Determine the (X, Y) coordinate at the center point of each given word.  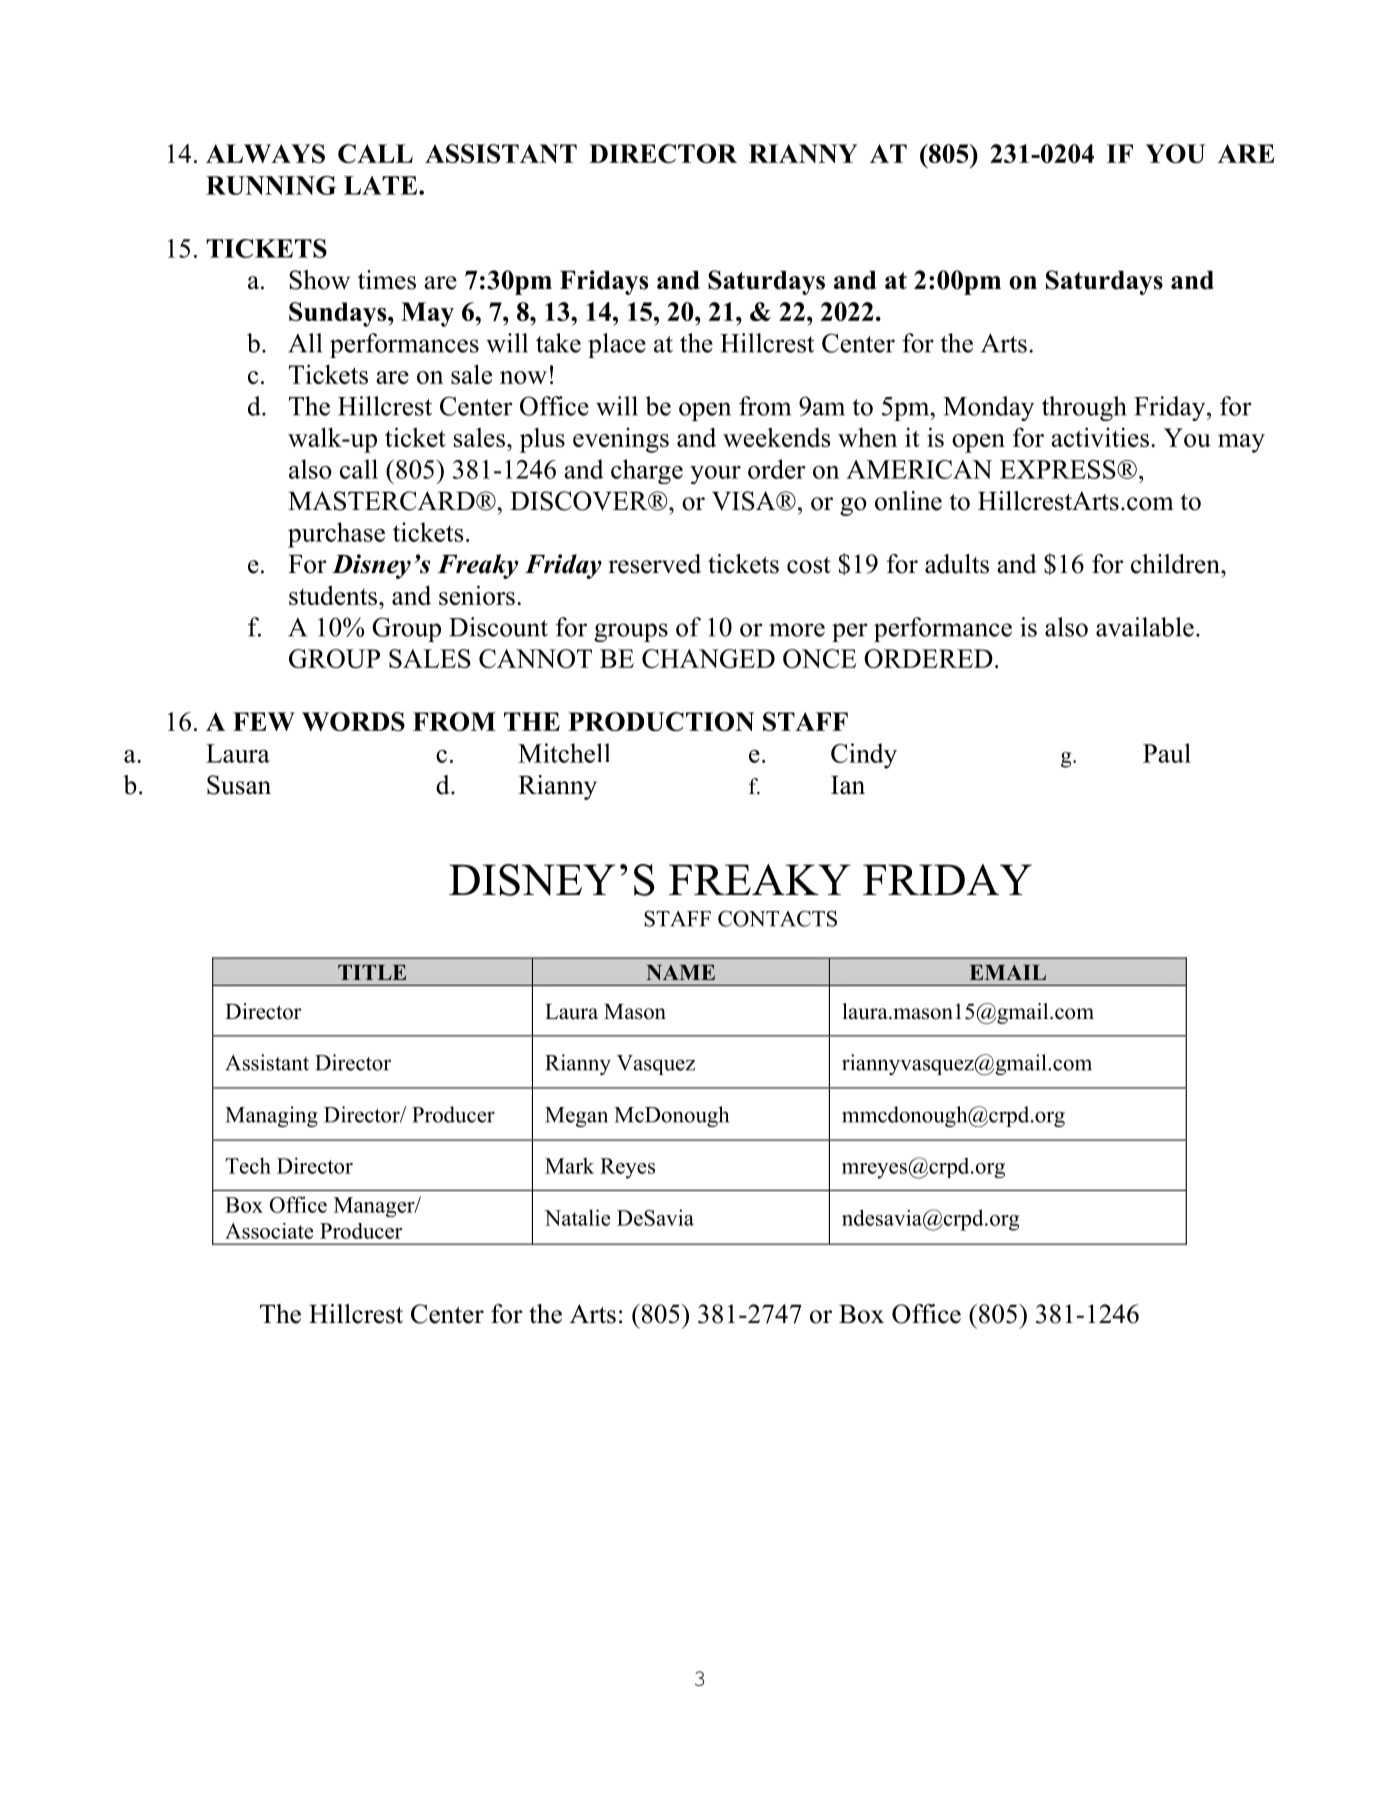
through (1084, 408)
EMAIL (1008, 972)
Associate (269, 1231)
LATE (382, 185)
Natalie (577, 1217)
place (617, 345)
